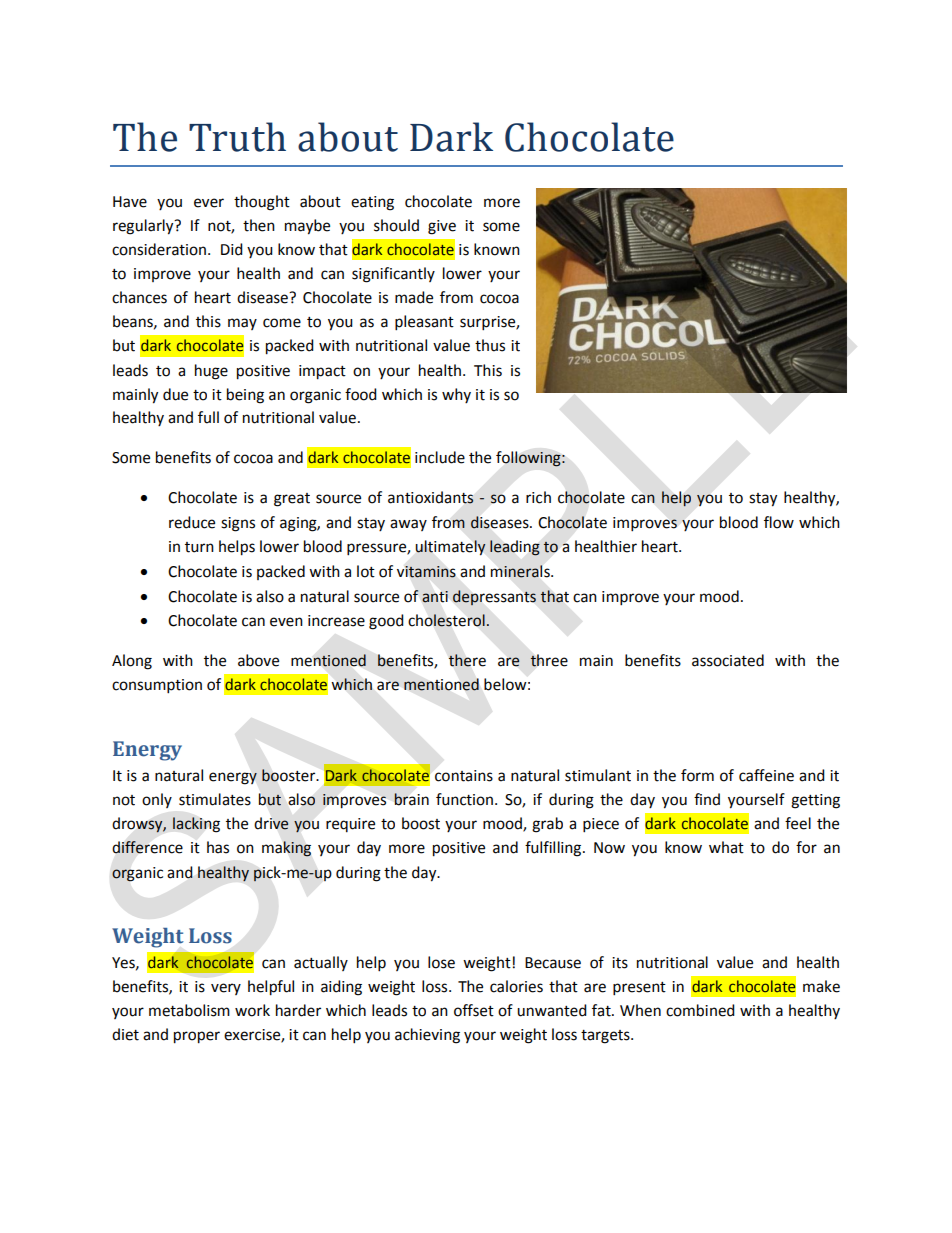  I want to click on should, so click(396, 225).
